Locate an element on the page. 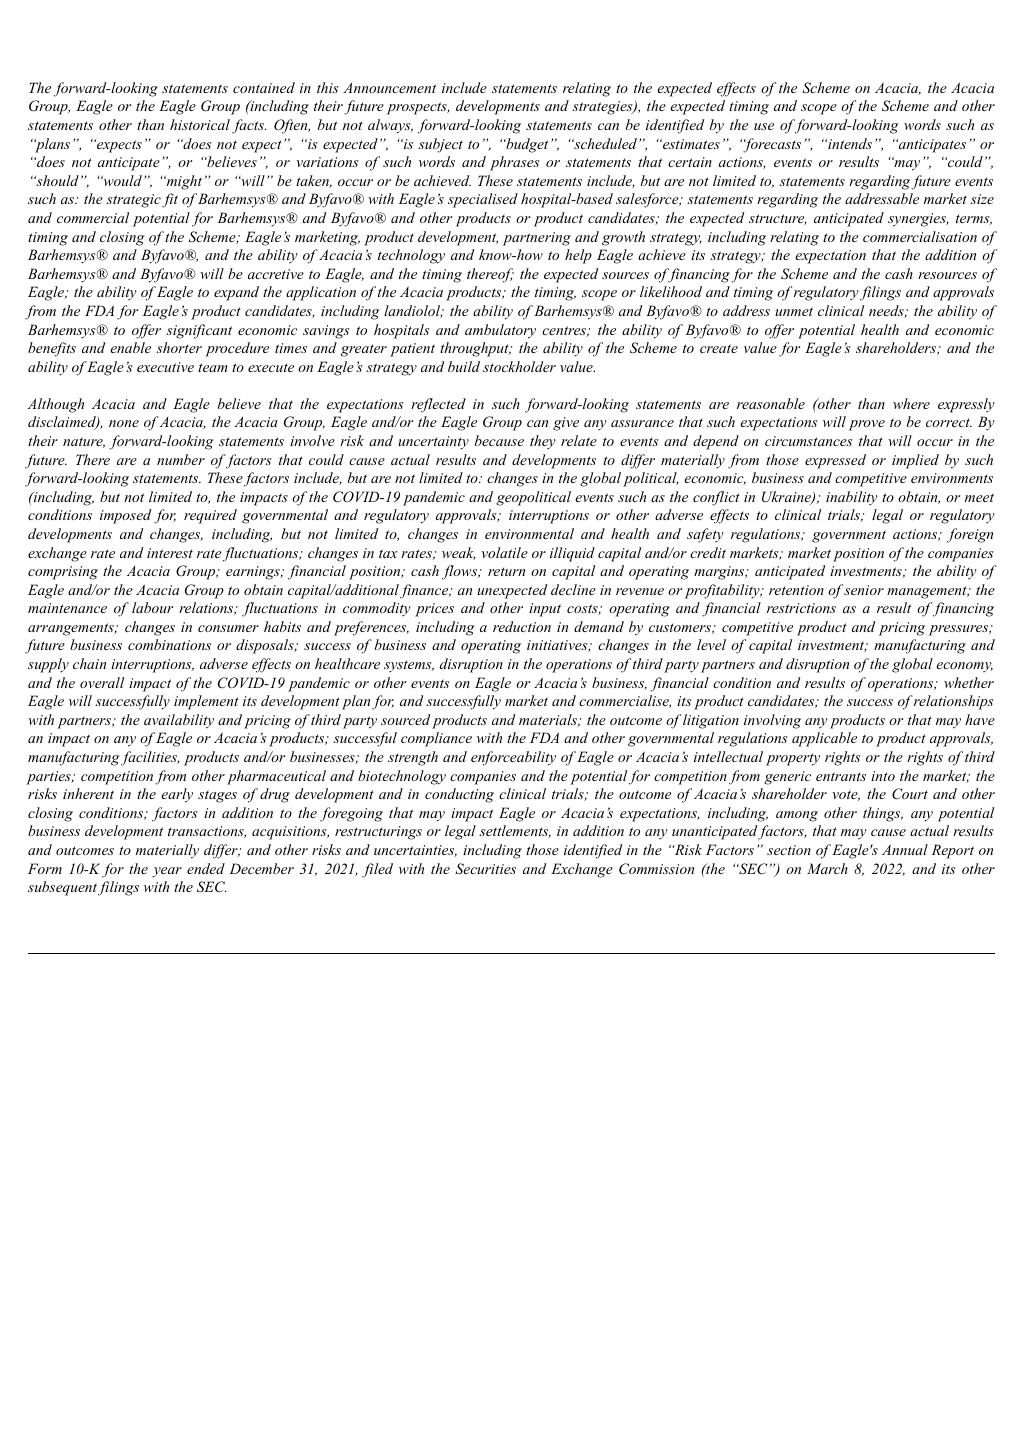 This document has width=1024, height=1449. year is located at coordinates (167, 872).
